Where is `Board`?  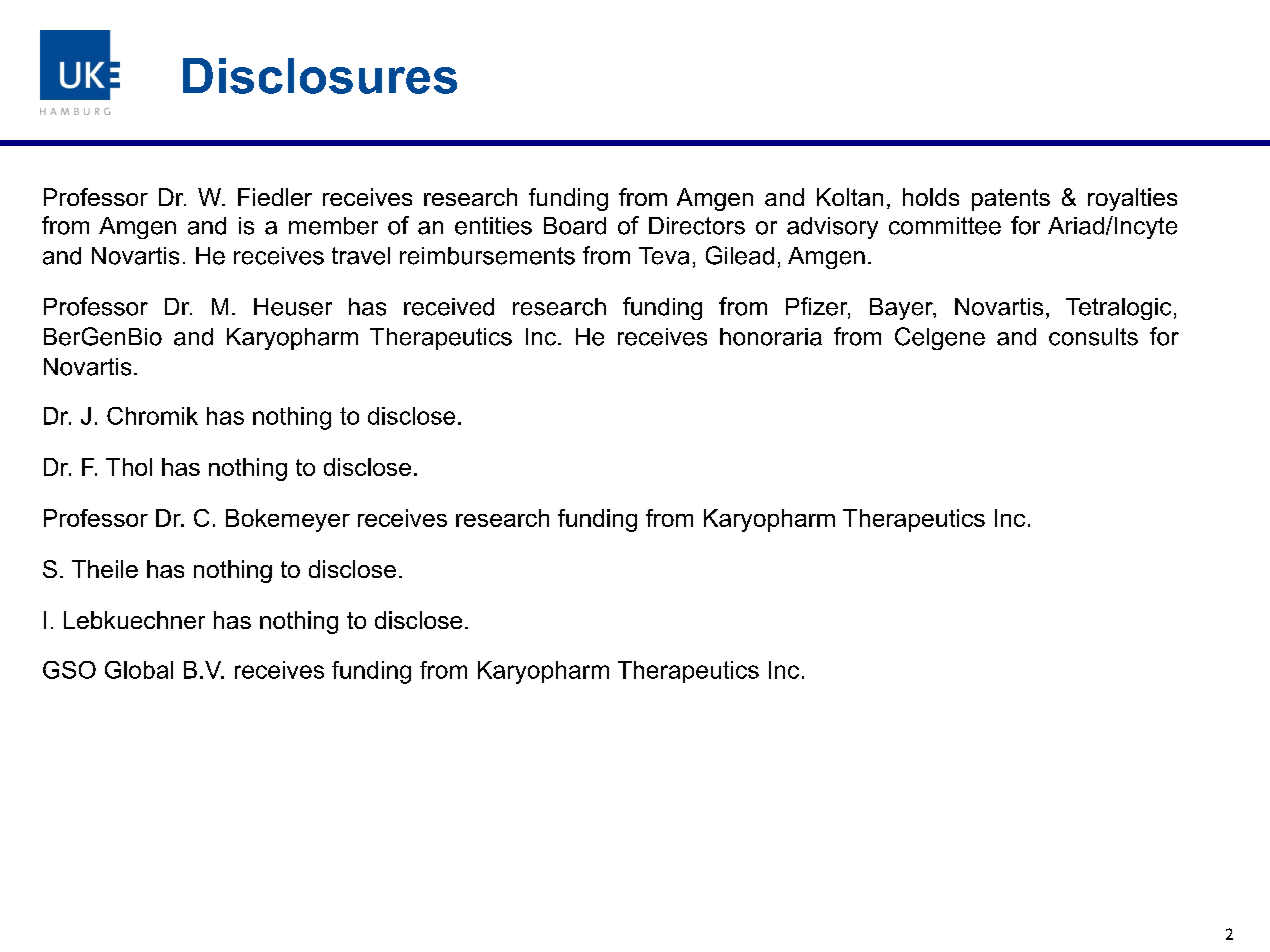 Board is located at coordinates (575, 226).
